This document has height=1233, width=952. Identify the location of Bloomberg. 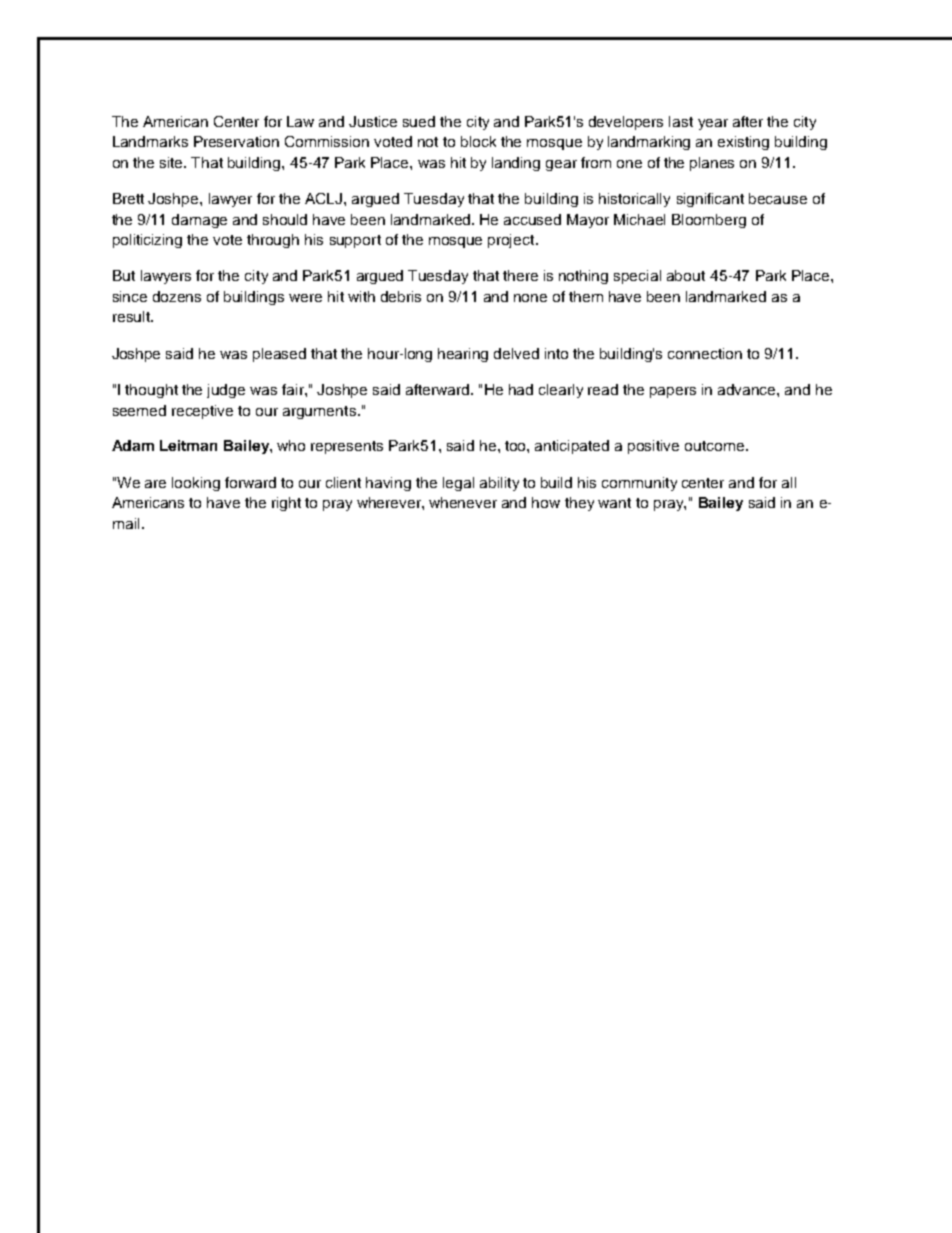
(709, 221).
